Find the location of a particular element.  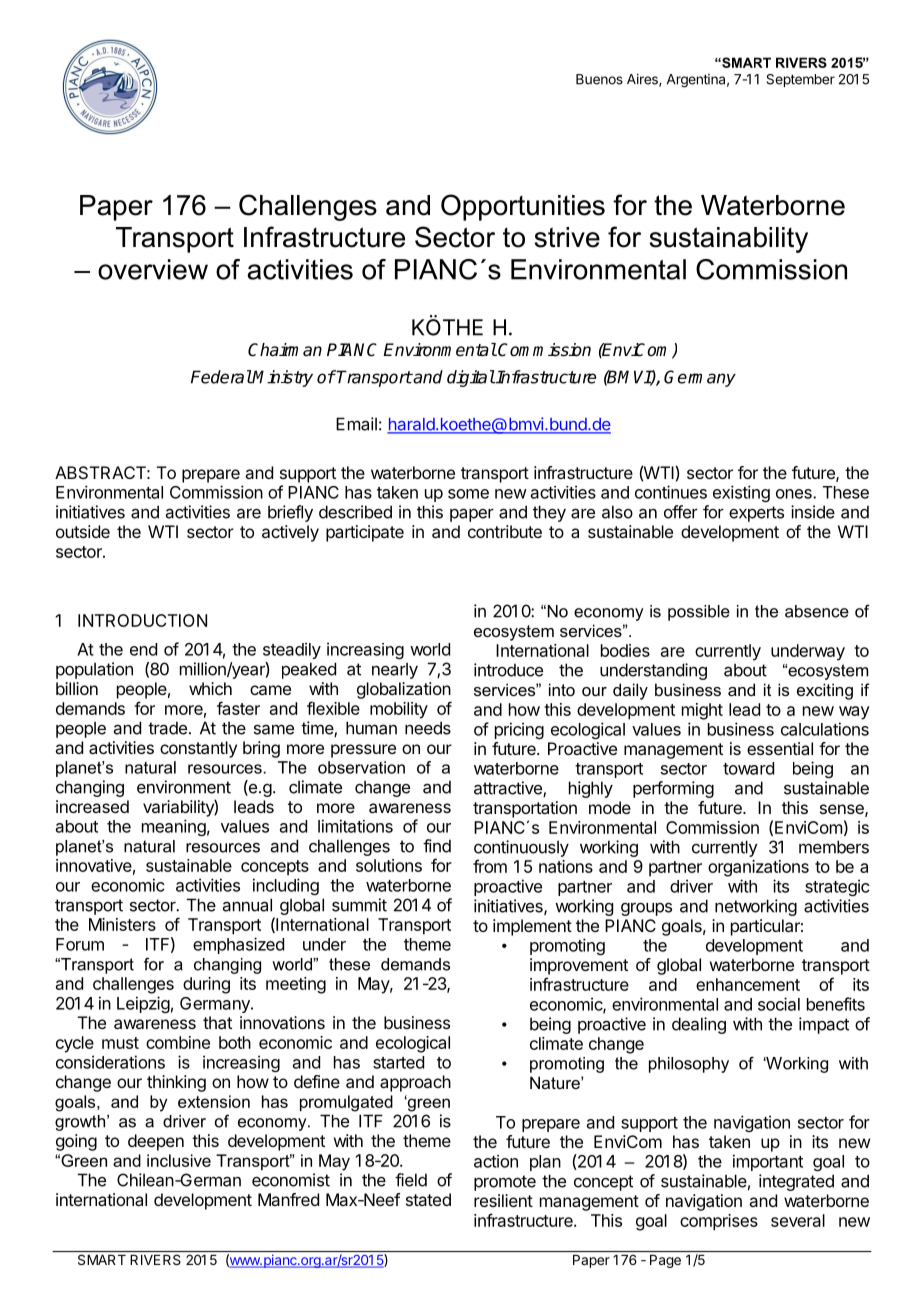

Opportunities is located at coordinates (523, 207).
